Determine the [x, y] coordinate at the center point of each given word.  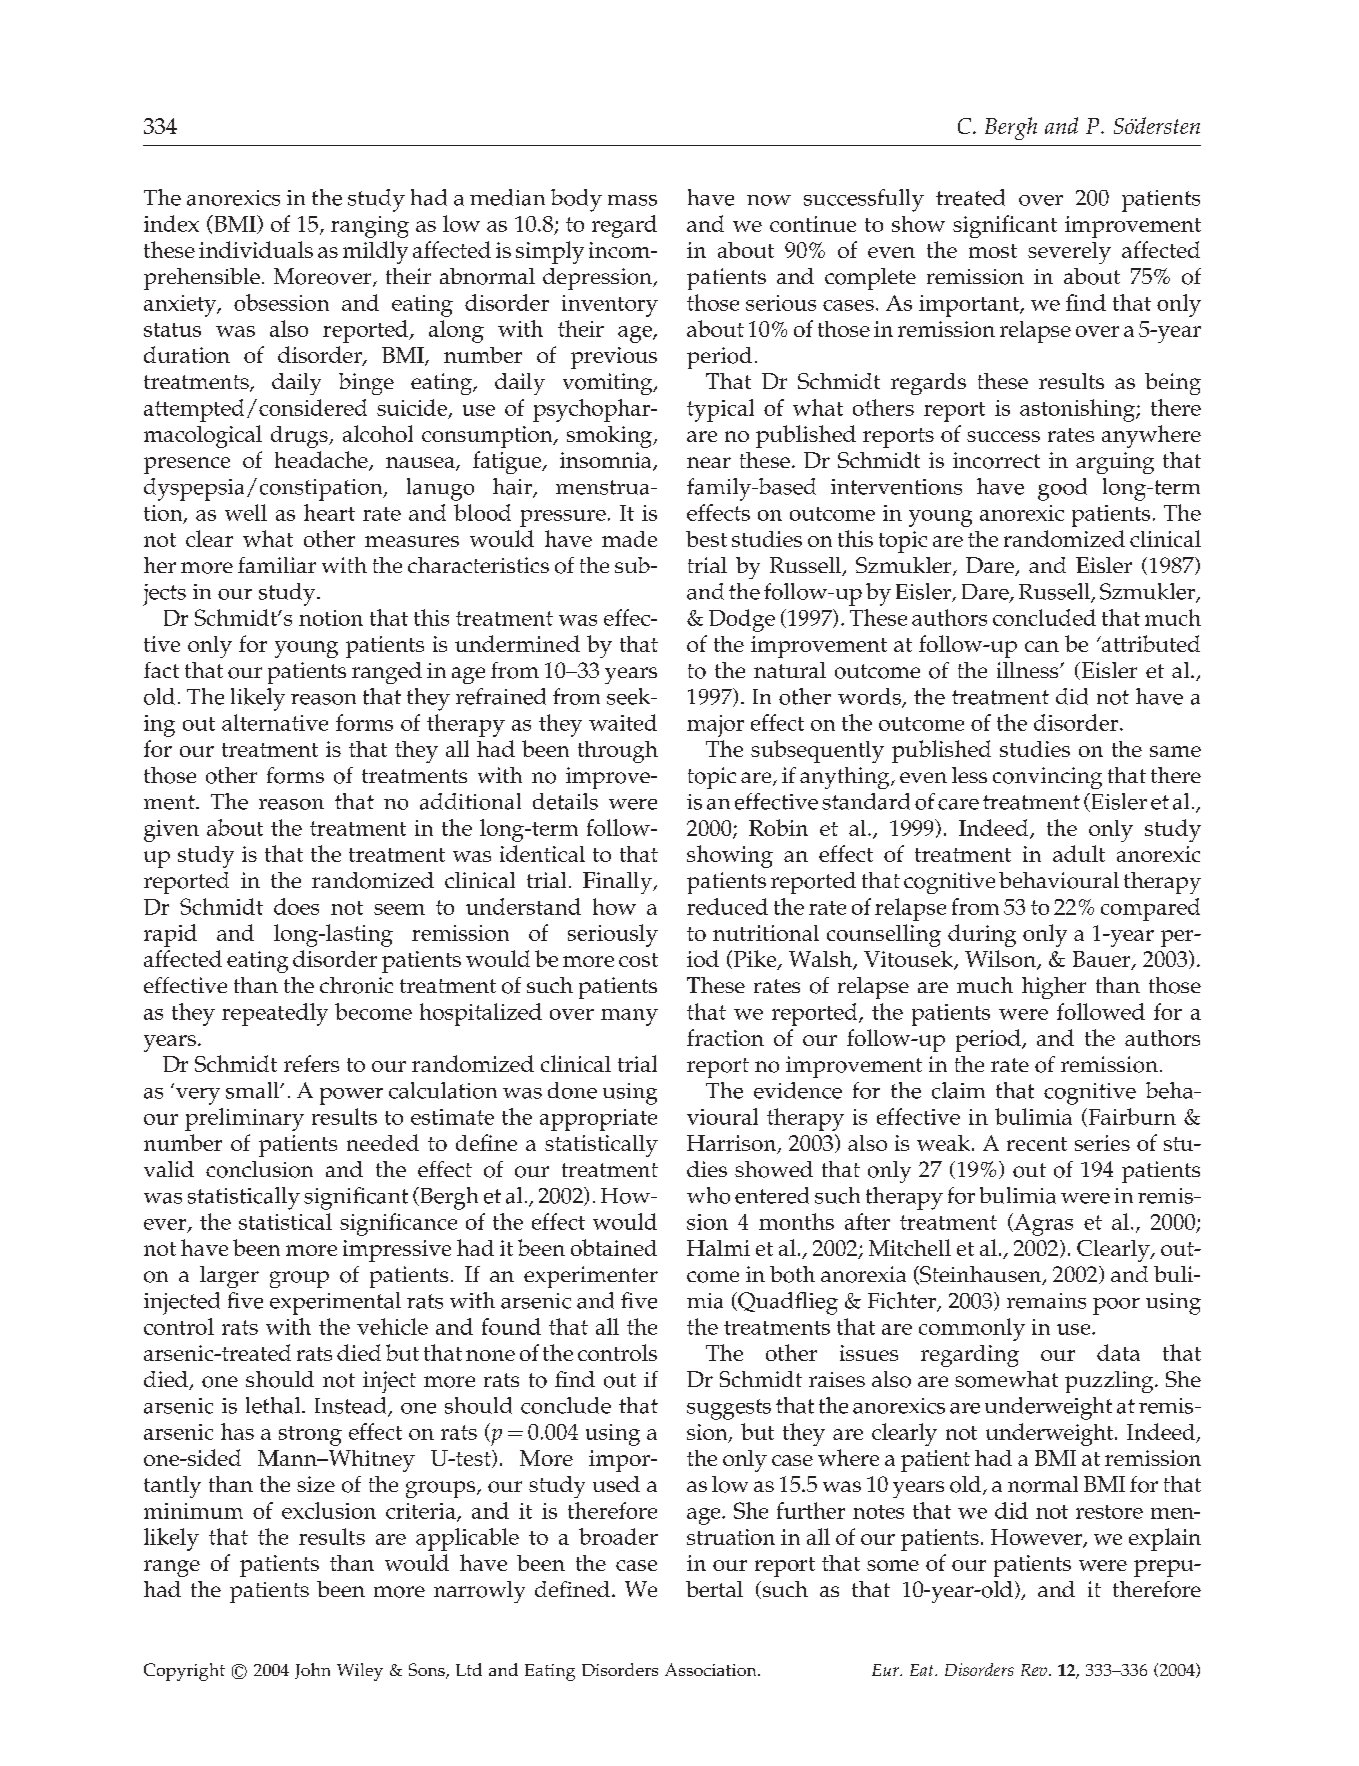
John [312, 1671]
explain [1165, 1539]
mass [632, 200]
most [993, 251]
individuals [256, 249]
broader [618, 1536]
